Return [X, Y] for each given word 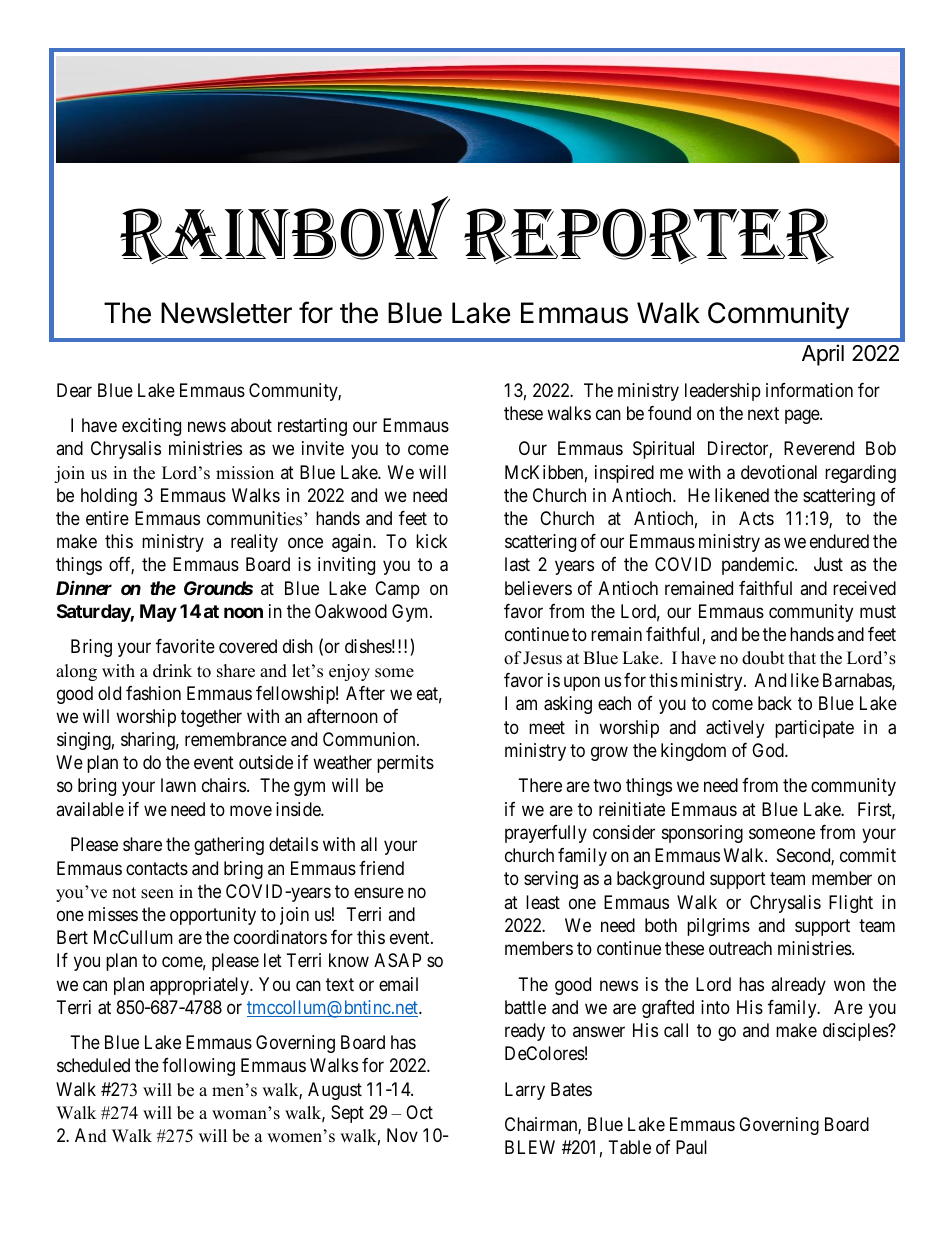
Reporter [649, 236]
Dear [74, 390]
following [198, 1067]
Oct [419, 1112]
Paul [691, 1147]
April [823, 355]
